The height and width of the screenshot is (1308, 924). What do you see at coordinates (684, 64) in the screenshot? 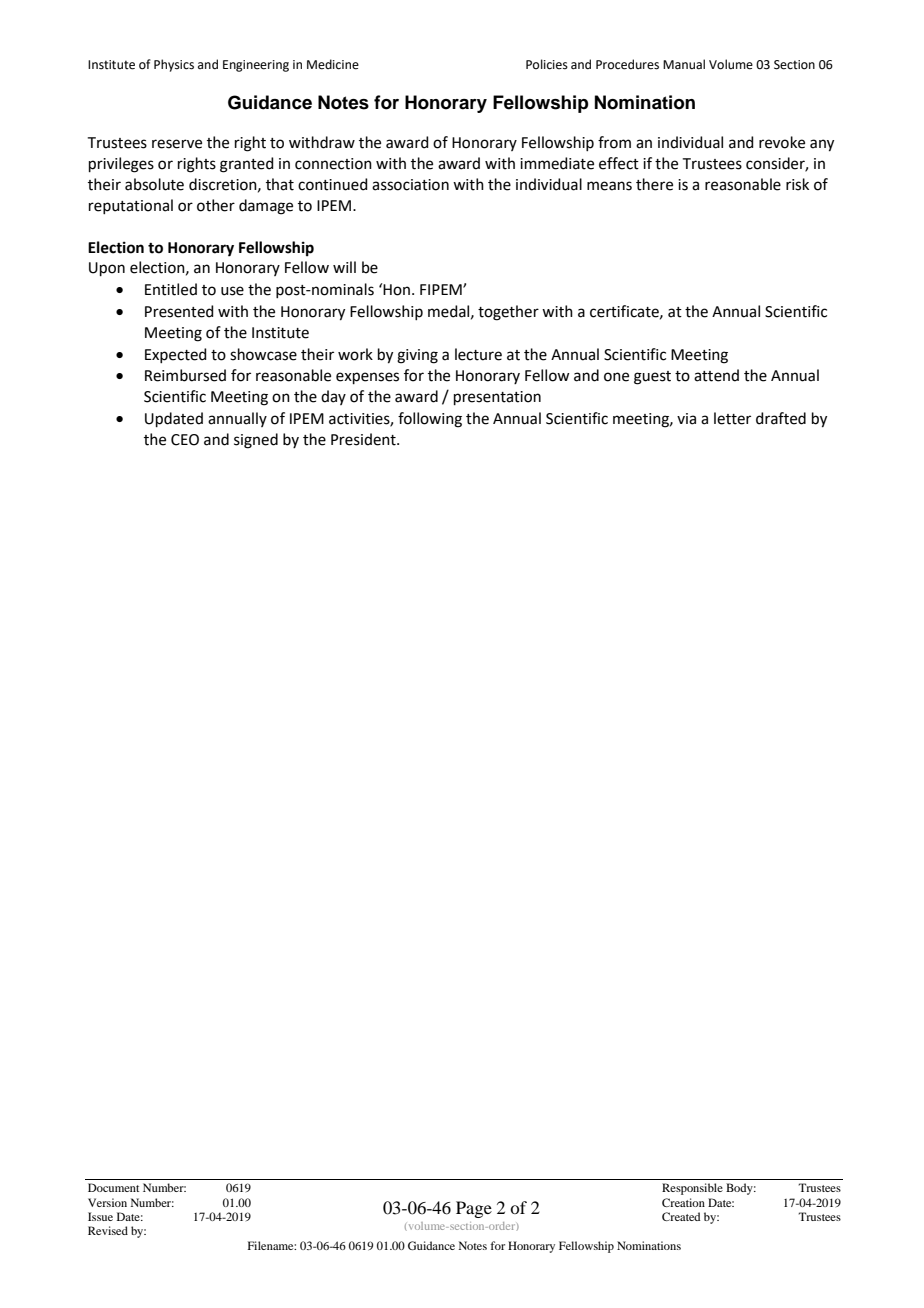
I see `Manual` at bounding box center [684, 64].
